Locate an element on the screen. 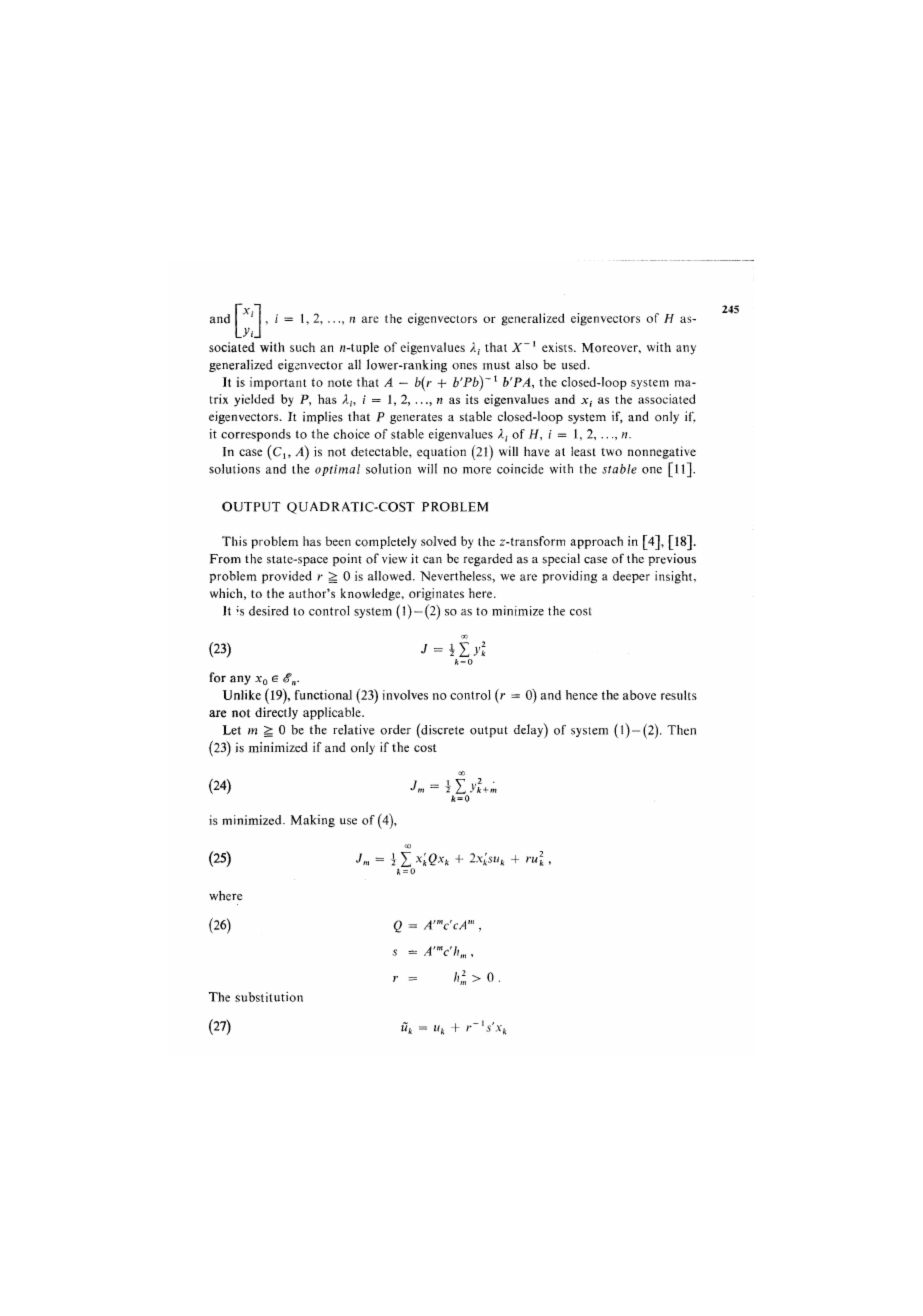  used is located at coordinates (575, 365).
